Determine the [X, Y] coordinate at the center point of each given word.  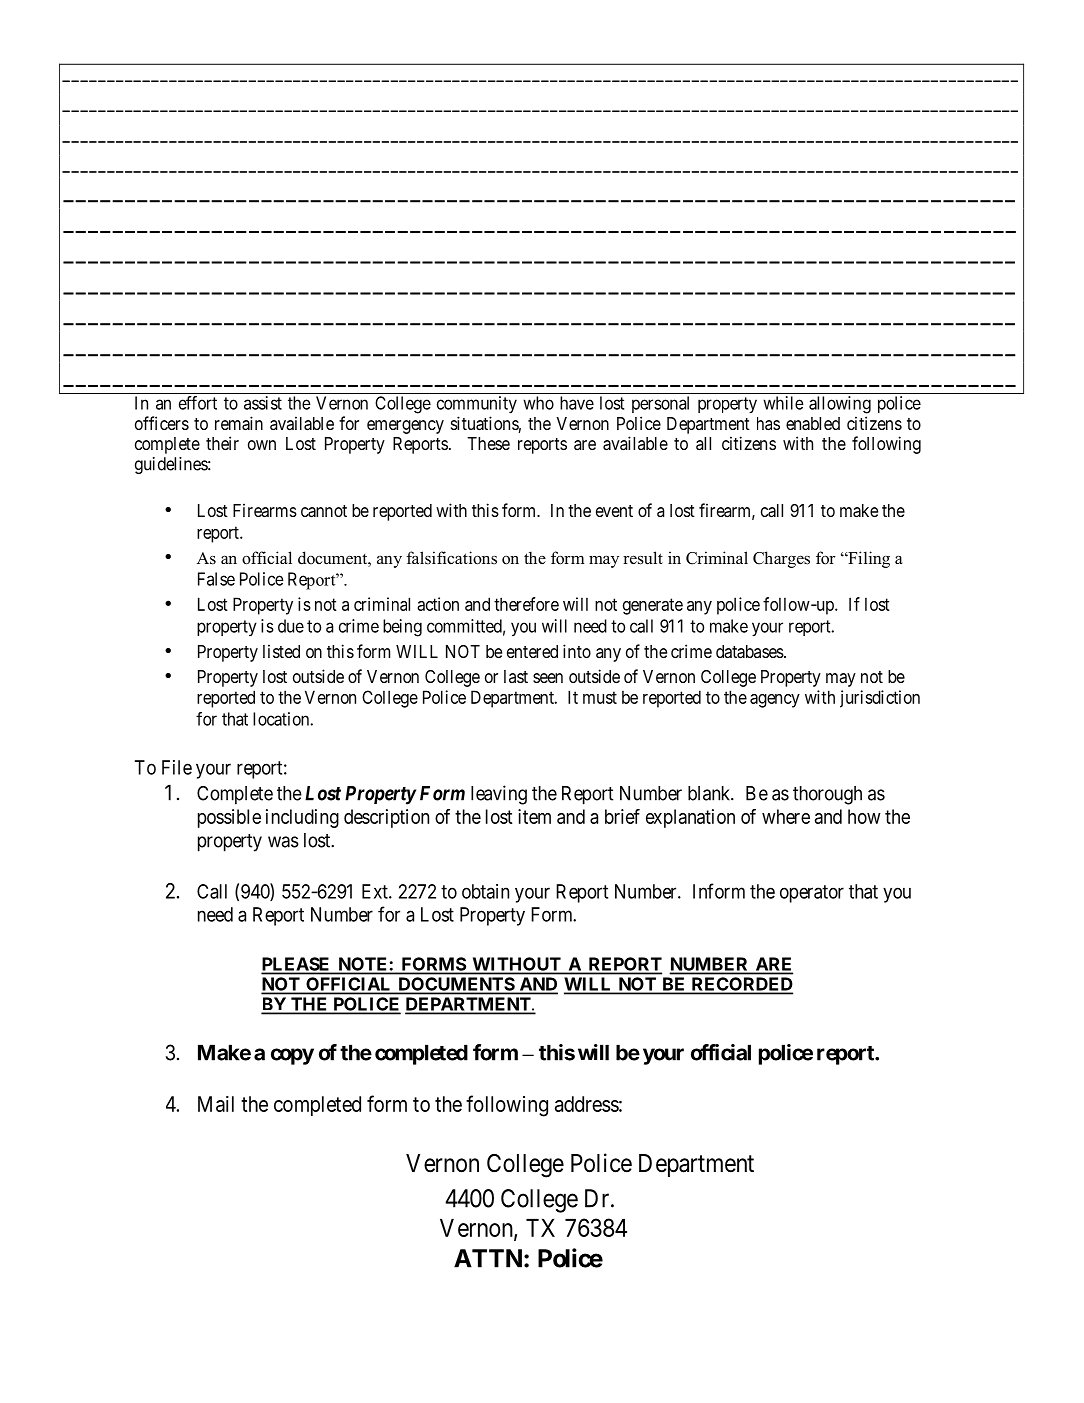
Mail [216, 1104]
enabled [813, 424]
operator [812, 894]
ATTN [488, 1258]
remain [239, 423]
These [488, 443]
